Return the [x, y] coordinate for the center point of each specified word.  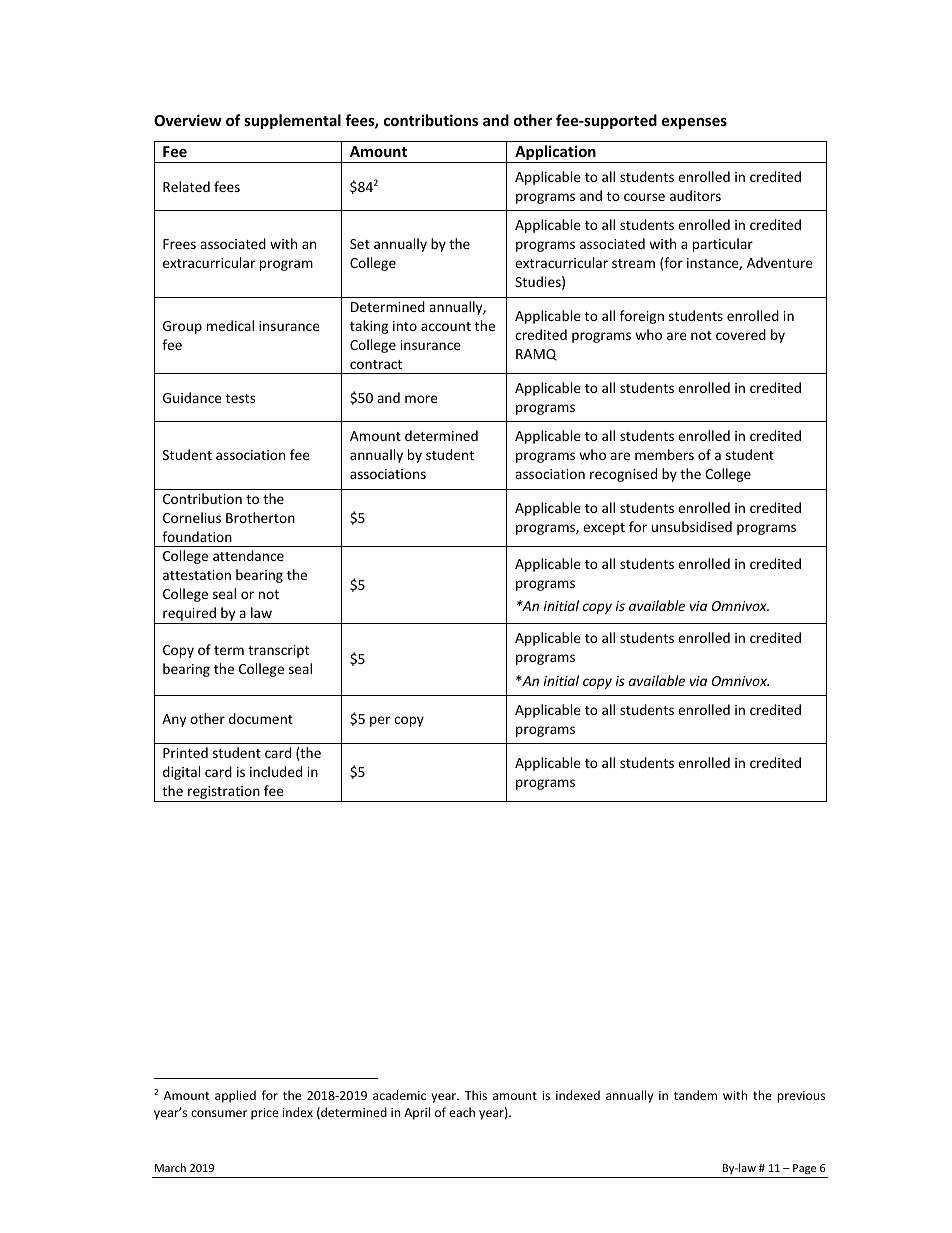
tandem [695, 1095]
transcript [278, 651]
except [604, 529]
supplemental [292, 121]
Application [555, 154]
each [462, 1112]
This [476, 1095]
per [380, 721]
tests [240, 398]
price [265, 1114]
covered [741, 334]
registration [224, 794]
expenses [694, 123]
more [421, 399]
